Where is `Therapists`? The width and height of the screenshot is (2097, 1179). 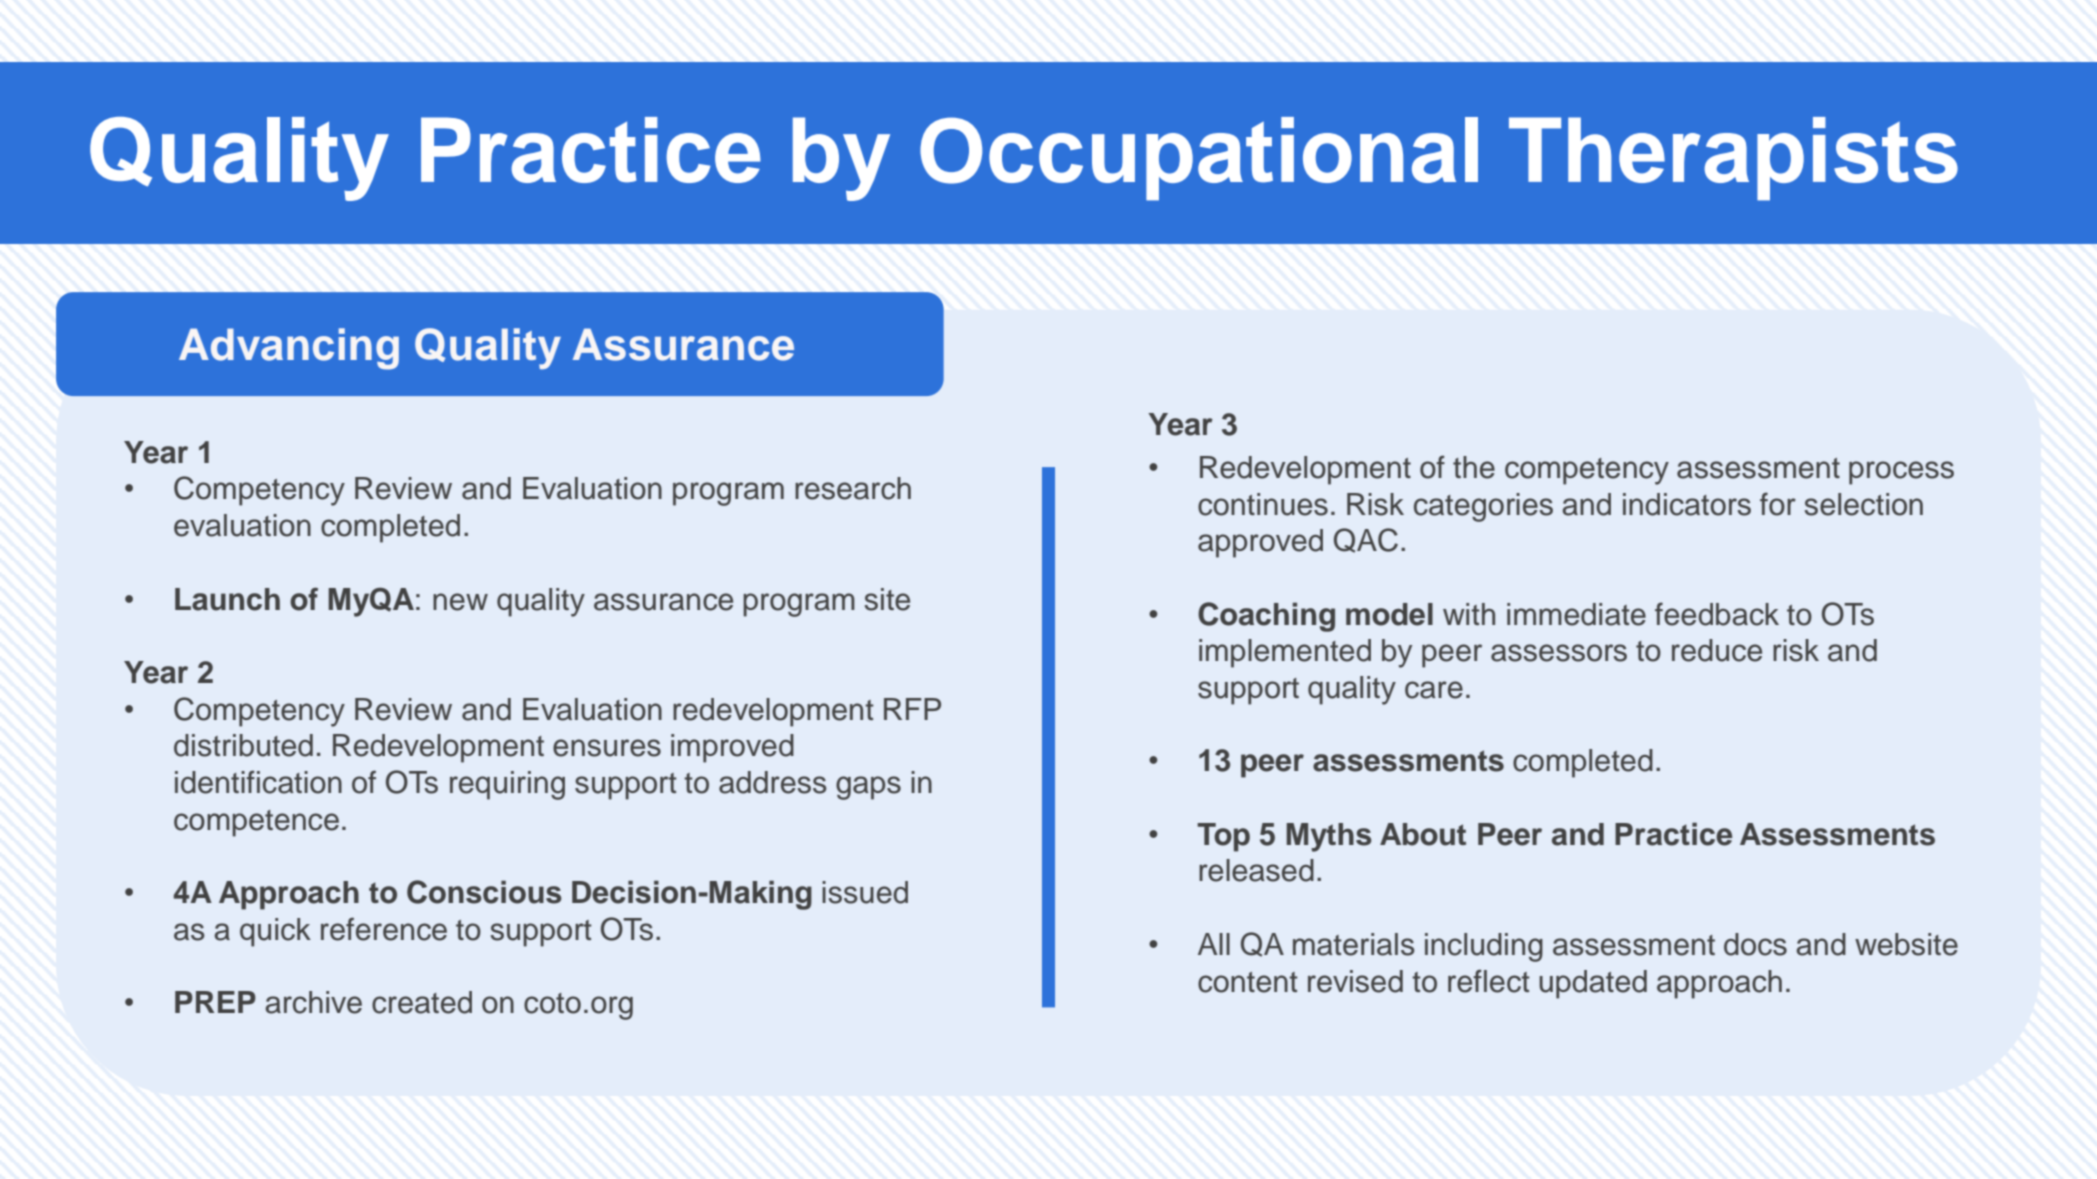
Therapists is located at coordinates (1733, 159).
